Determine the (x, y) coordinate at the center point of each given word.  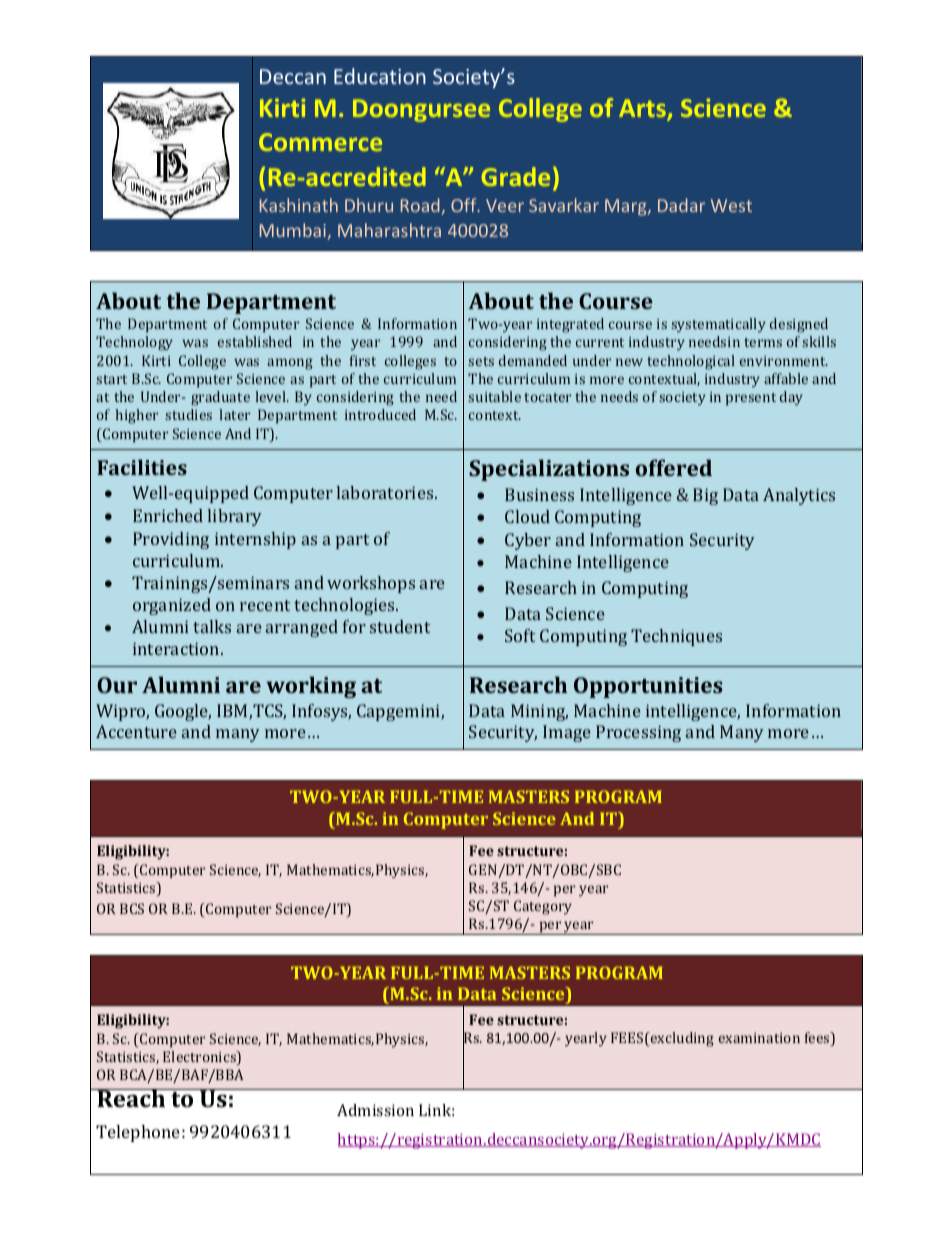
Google (183, 712)
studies (189, 414)
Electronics (200, 1058)
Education (380, 76)
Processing (638, 733)
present (751, 399)
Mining (539, 712)
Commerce (320, 142)
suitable (495, 396)
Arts (643, 109)
